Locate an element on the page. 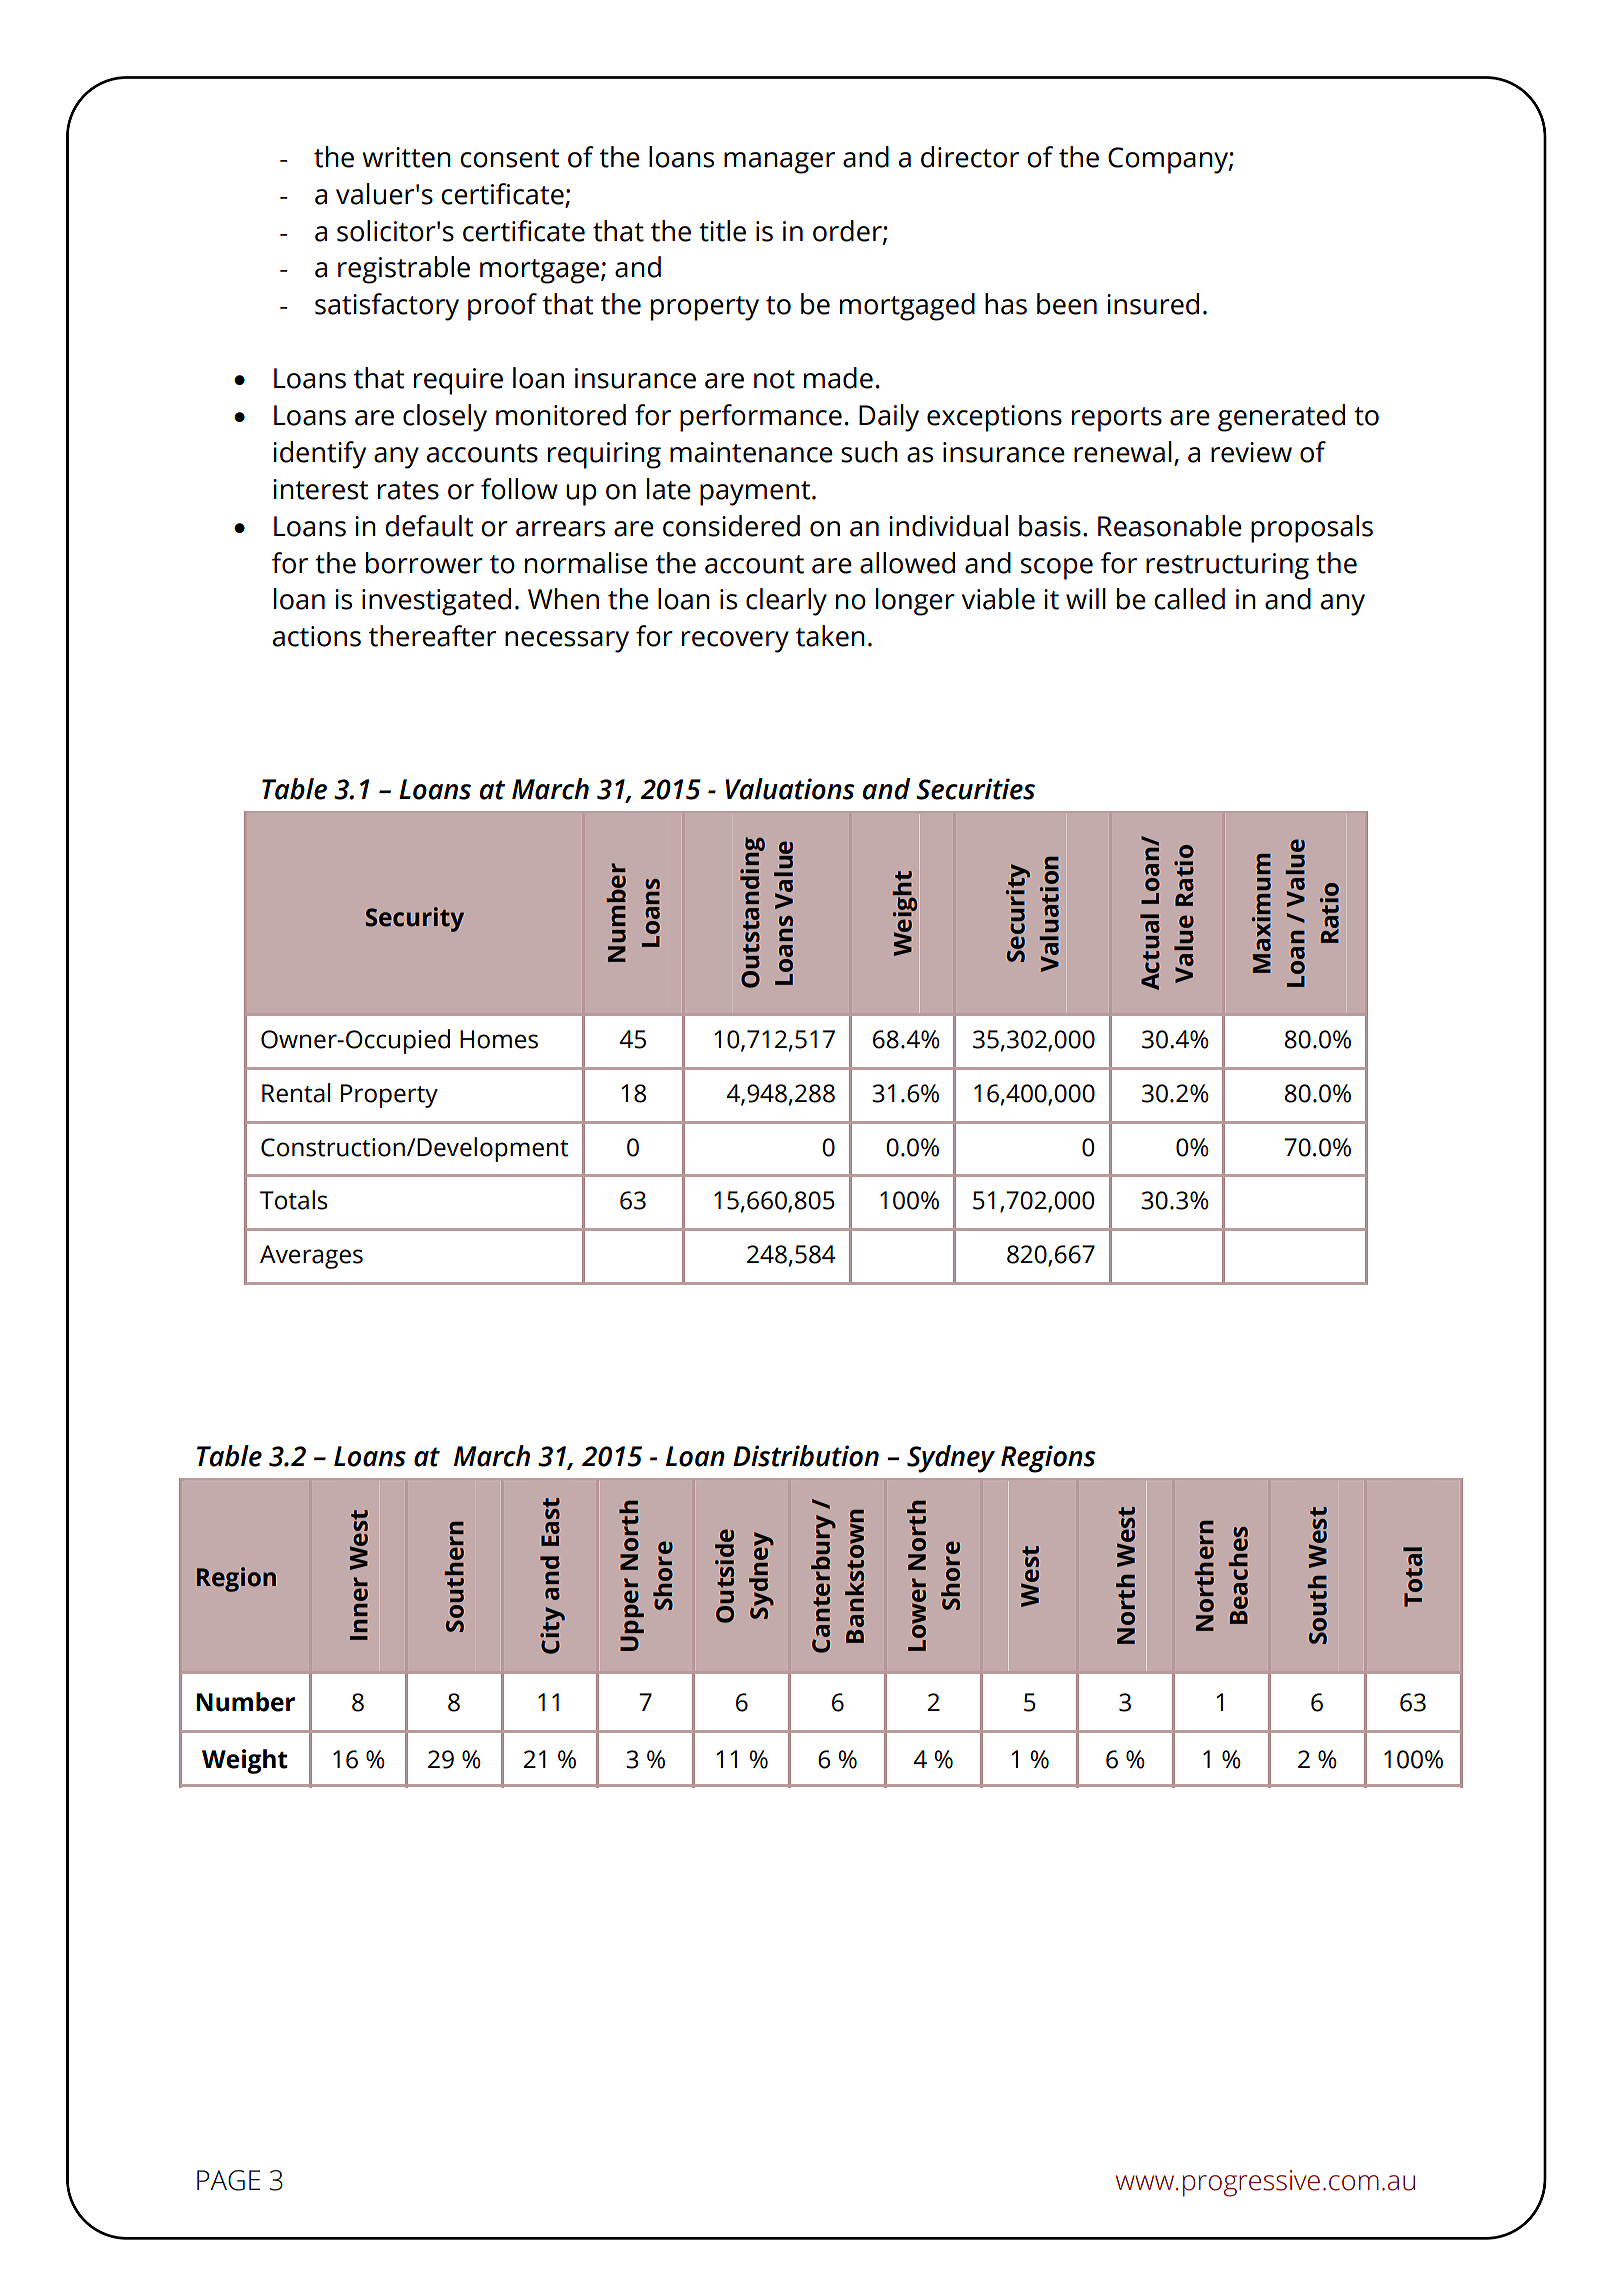  written is located at coordinates (406, 157).
